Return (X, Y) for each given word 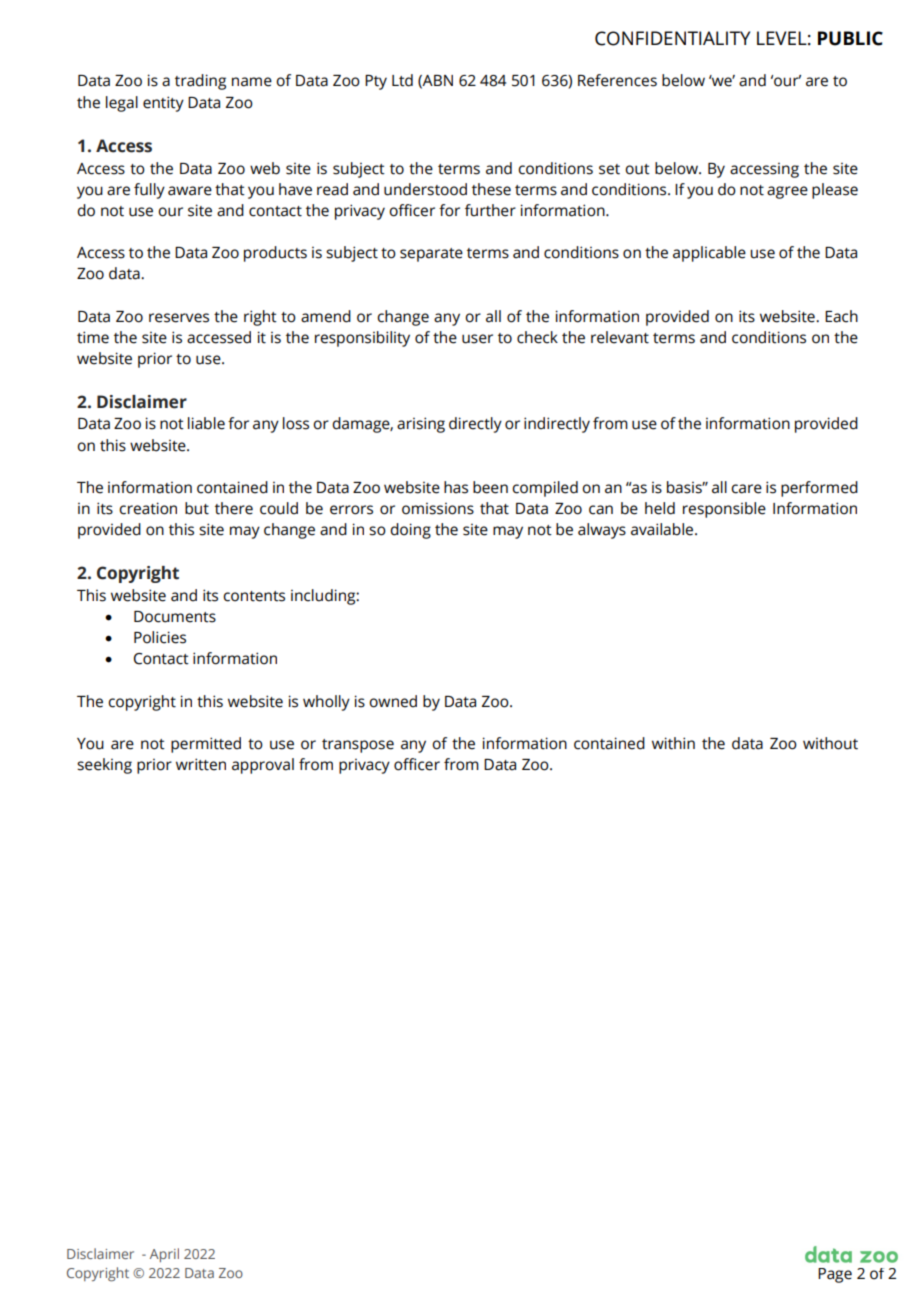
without (830, 743)
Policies (160, 637)
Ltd (402, 80)
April (164, 1255)
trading (200, 82)
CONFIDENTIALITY (672, 38)
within (673, 743)
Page (835, 1275)
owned (393, 701)
